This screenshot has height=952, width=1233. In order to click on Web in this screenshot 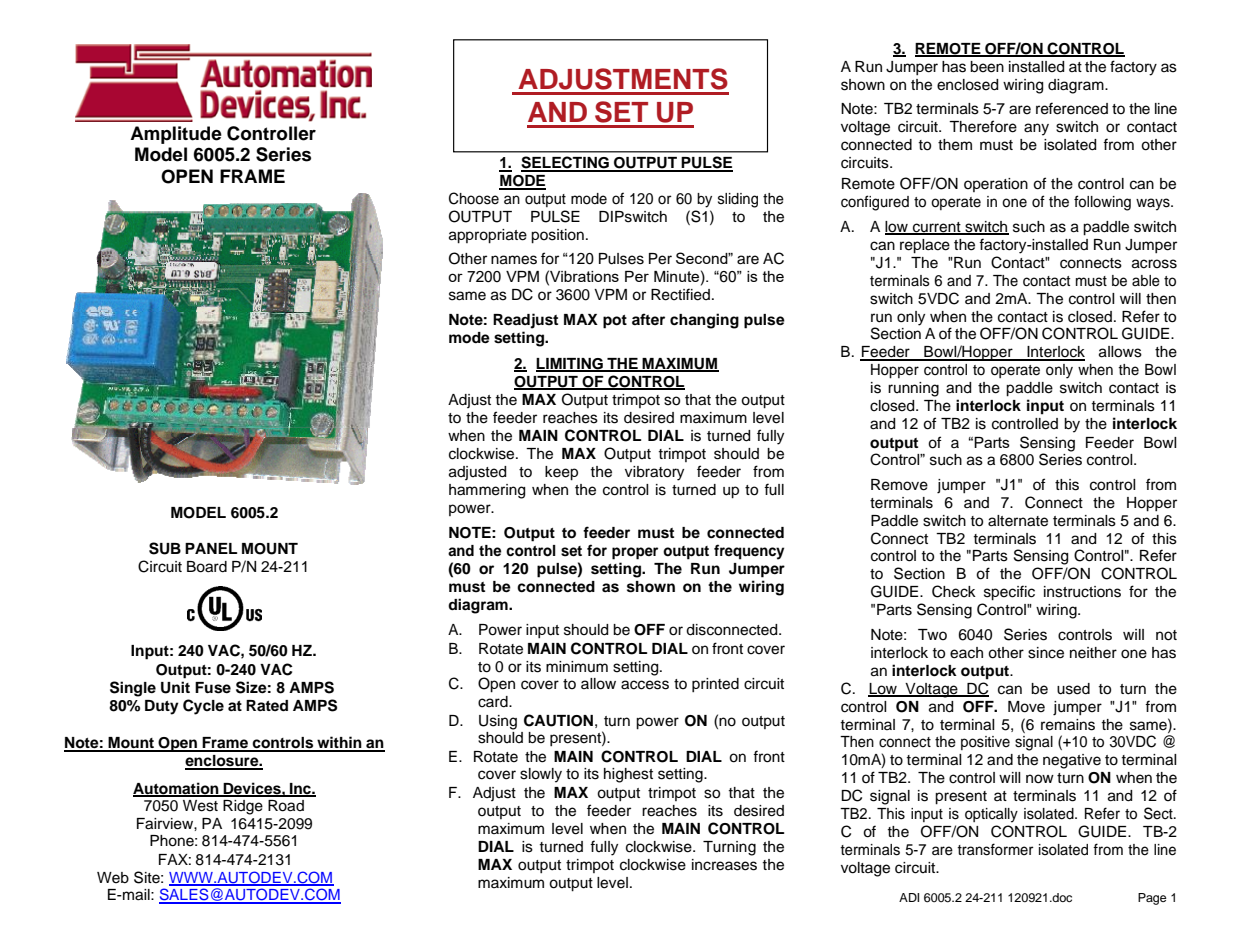, I will do `click(113, 878)`.
